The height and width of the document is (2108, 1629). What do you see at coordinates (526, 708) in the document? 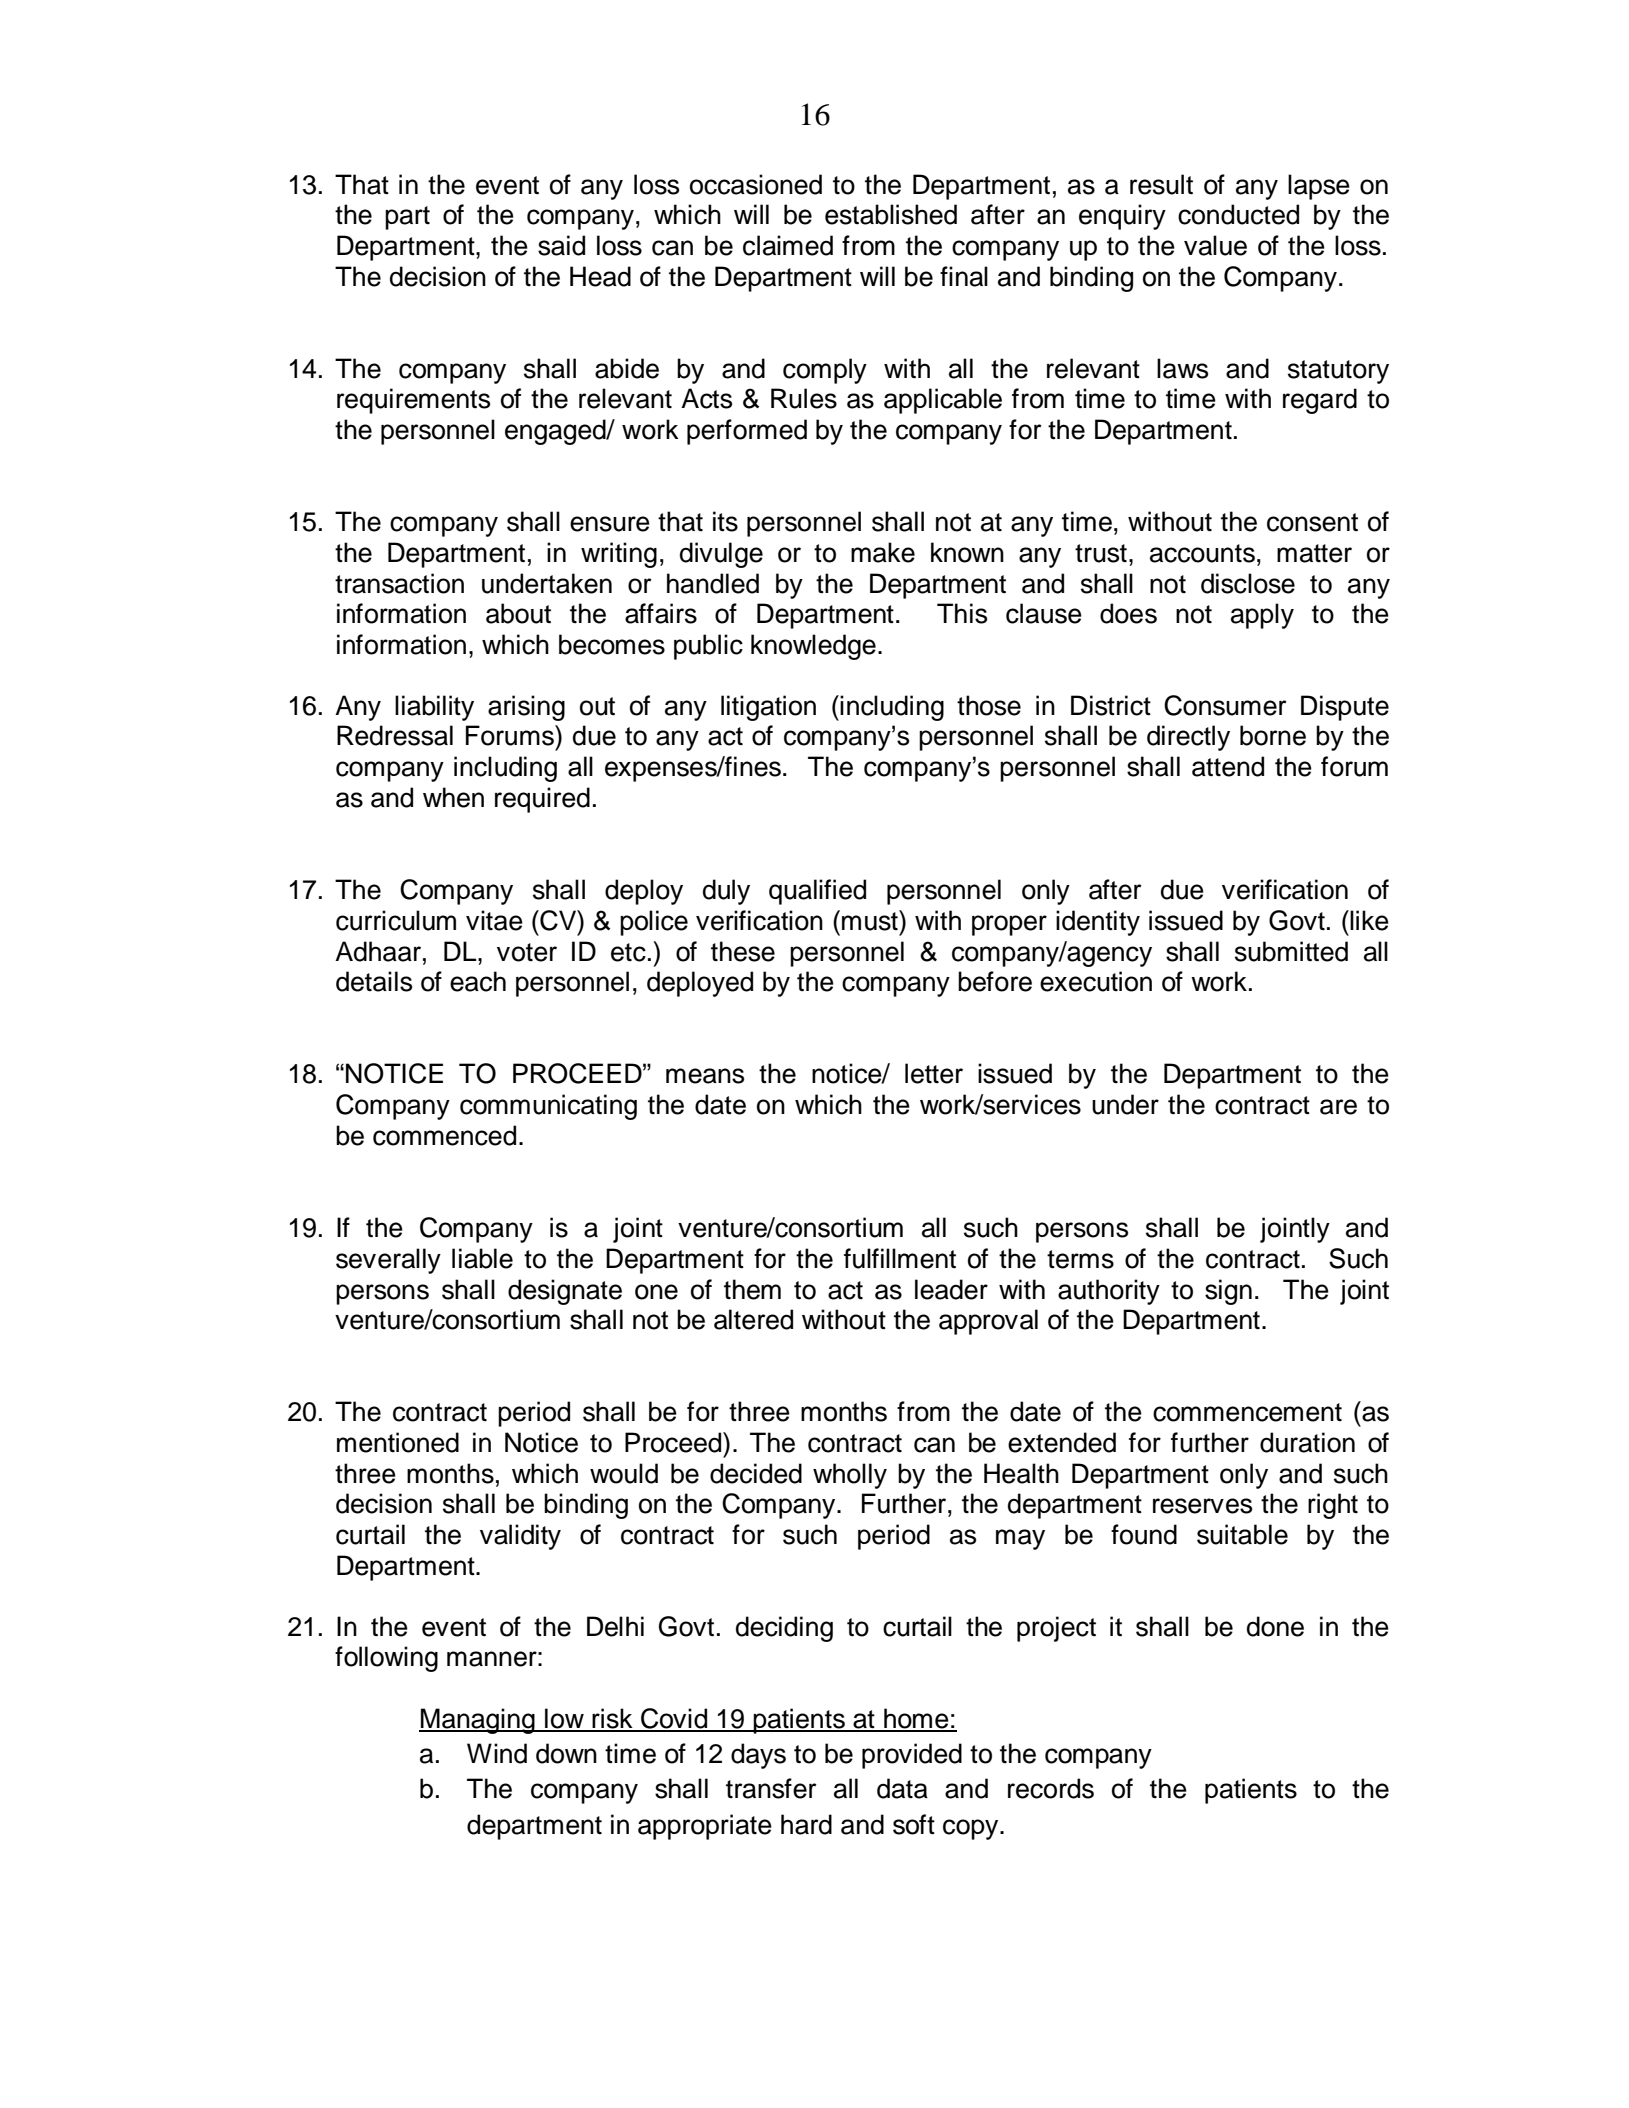
I see `arising` at bounding box center [526, 708].
